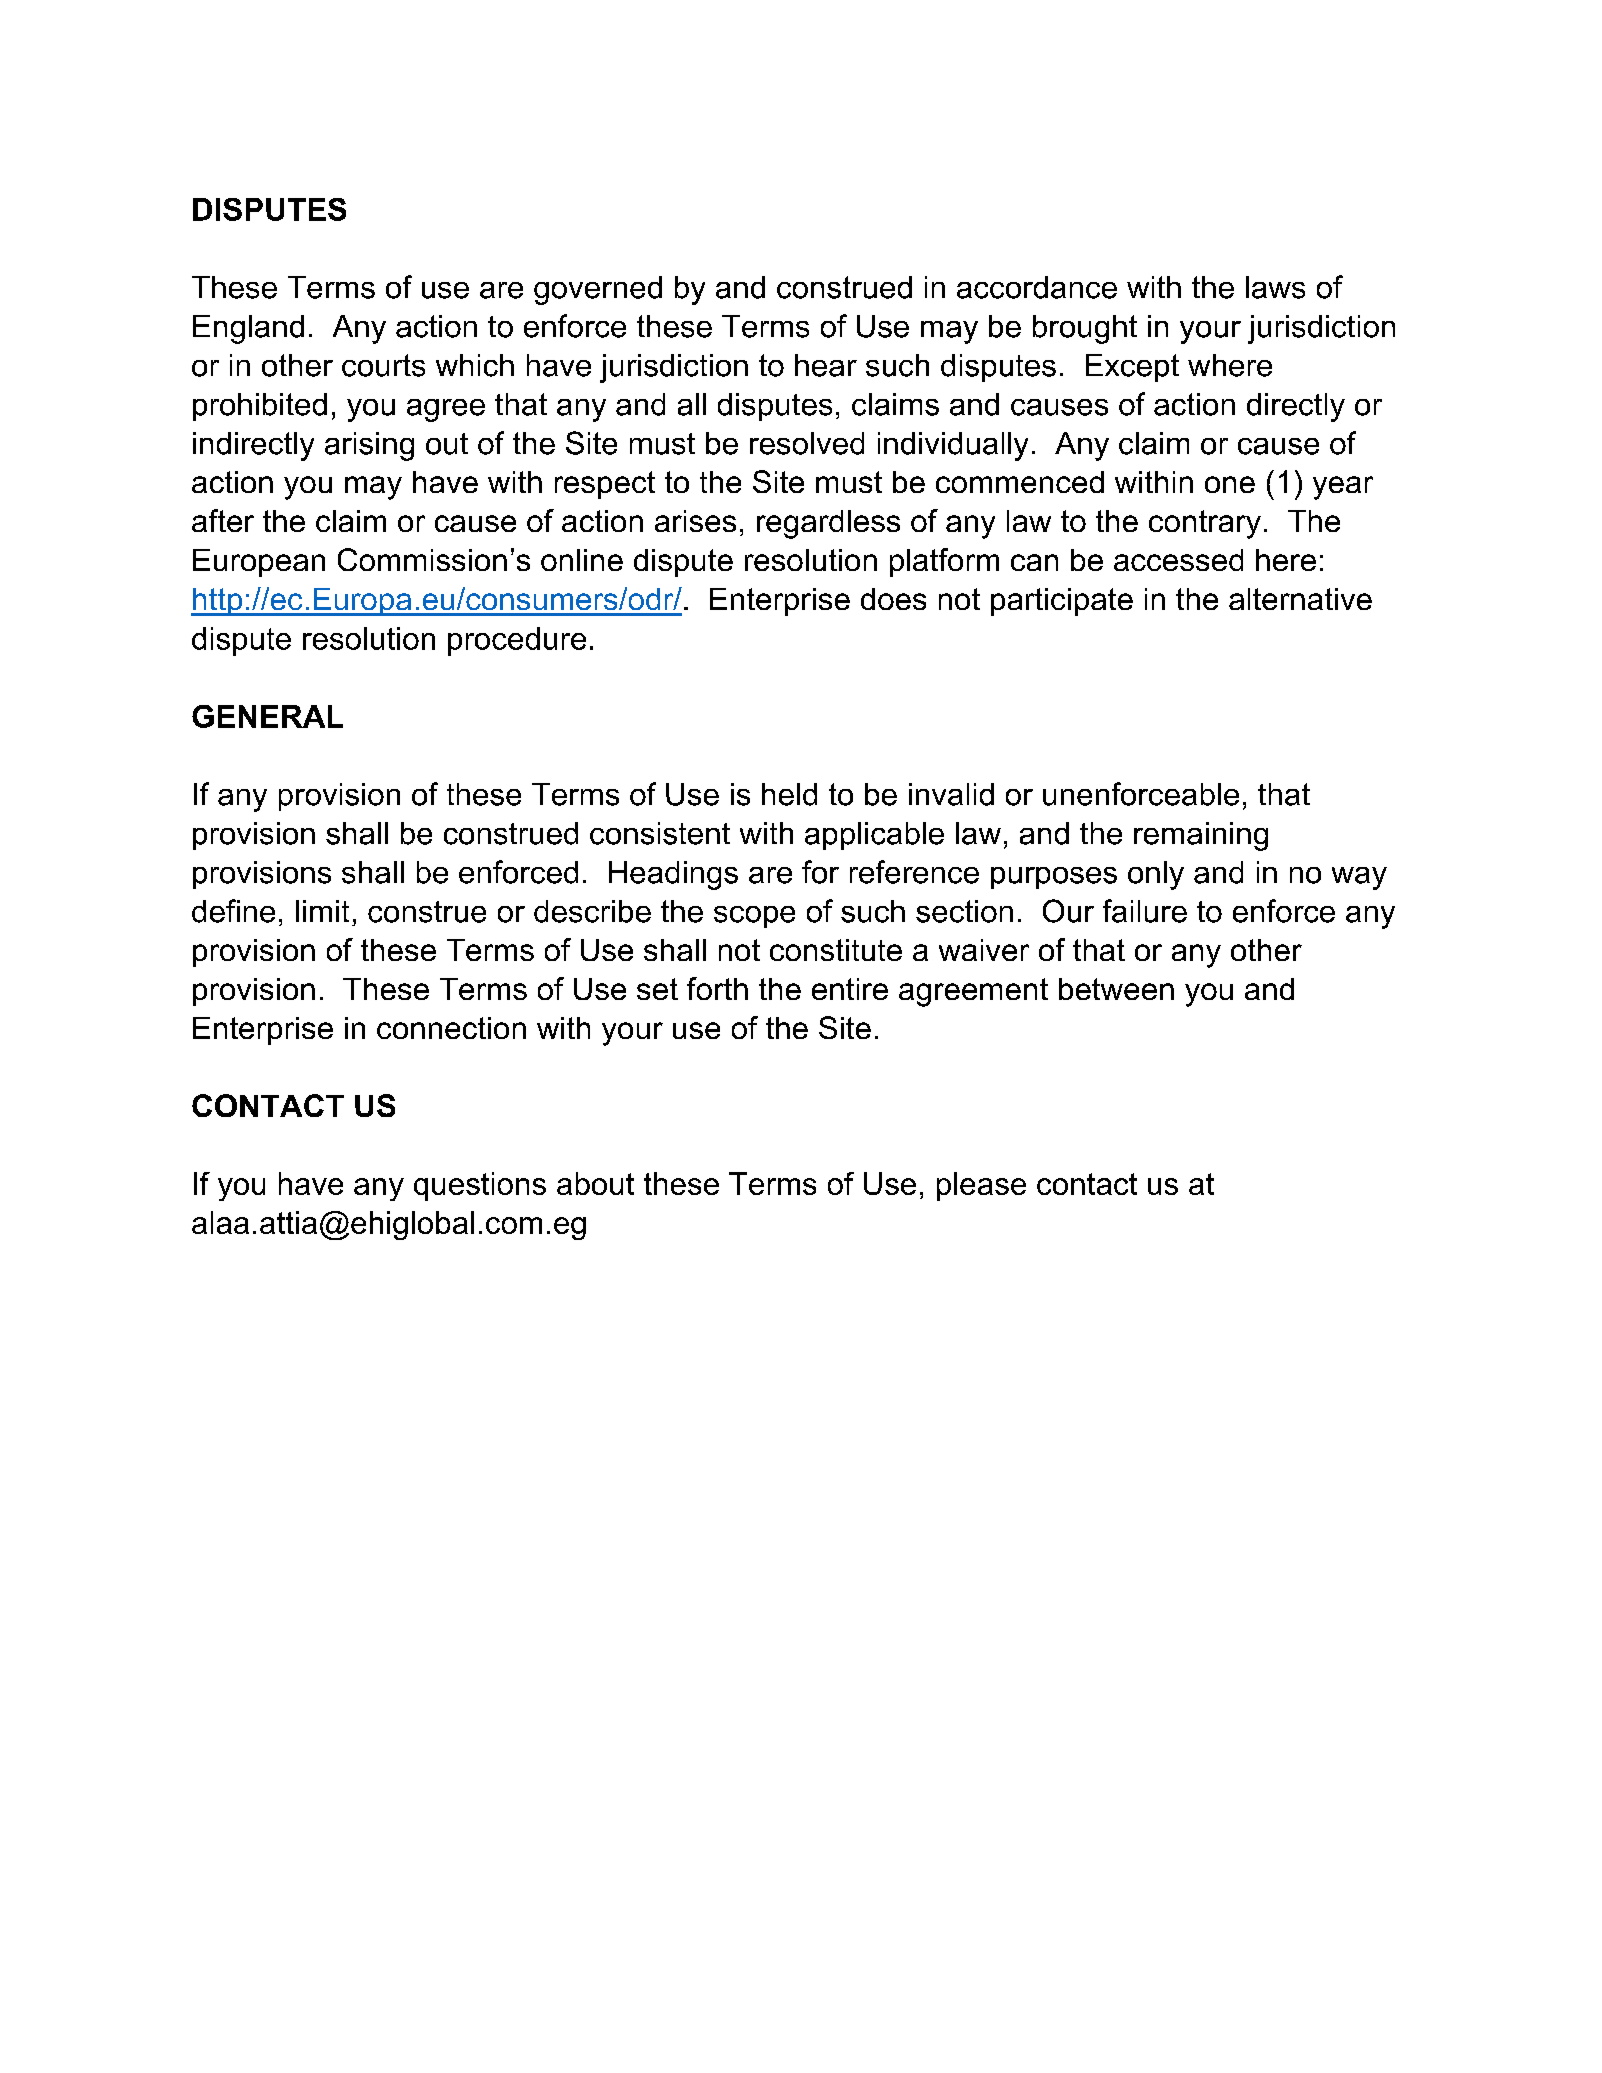 This screenshot has width=1602, height=2073. Describe the element at coordinates (1116, 989) in the screenshot. I see `between` at that location.
